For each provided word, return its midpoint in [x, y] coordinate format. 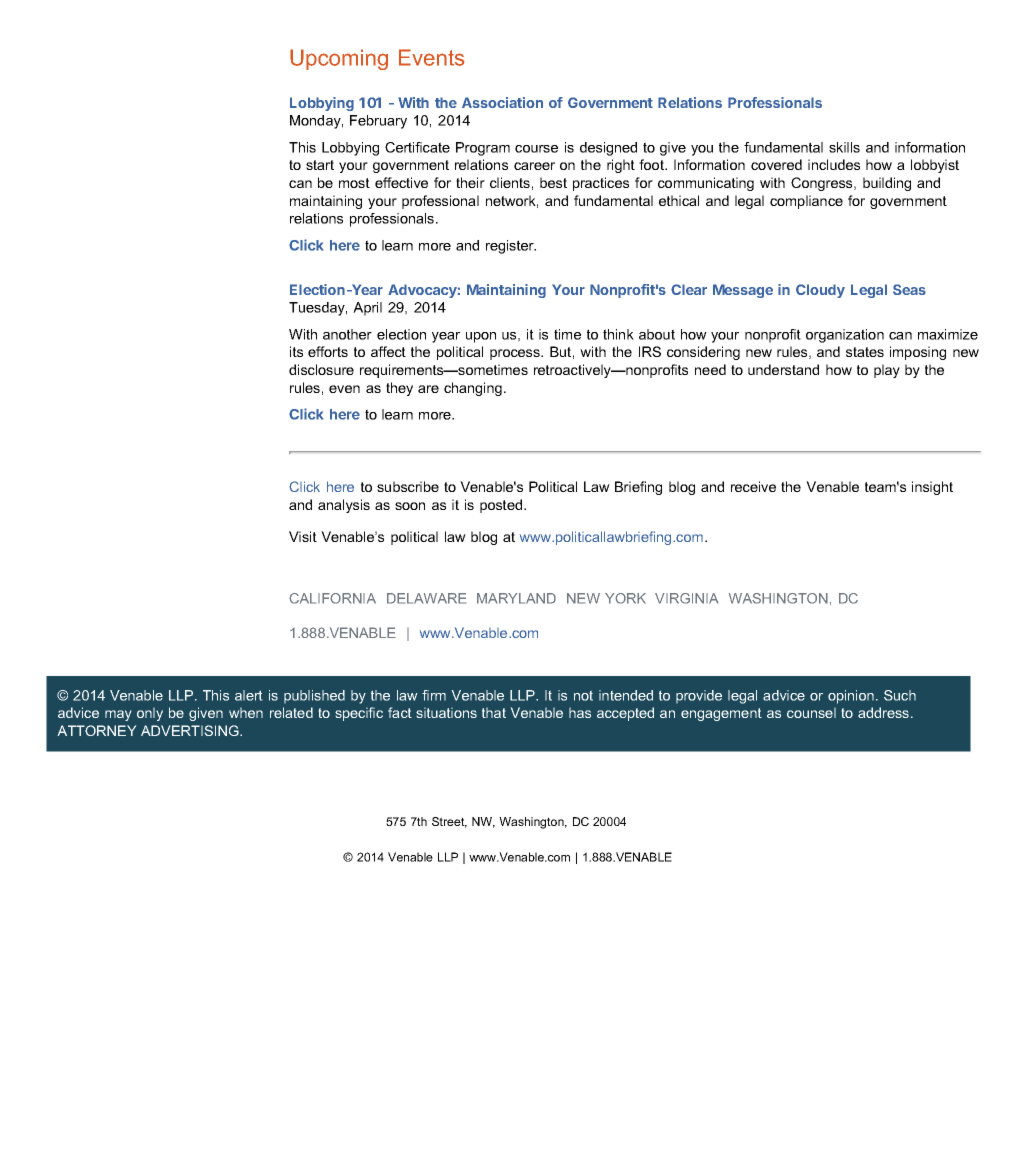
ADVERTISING [191, 730]
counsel [811, 713]
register [511, 247]
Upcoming [339, 59]
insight [932, 488]
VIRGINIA [686, 598]
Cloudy [820, 291]
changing [473, 389]
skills [844, 147]
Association [502, 102]
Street [449, 822]
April [367, 309]
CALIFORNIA [332, 598]
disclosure [321, 369]
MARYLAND [516, 598]
